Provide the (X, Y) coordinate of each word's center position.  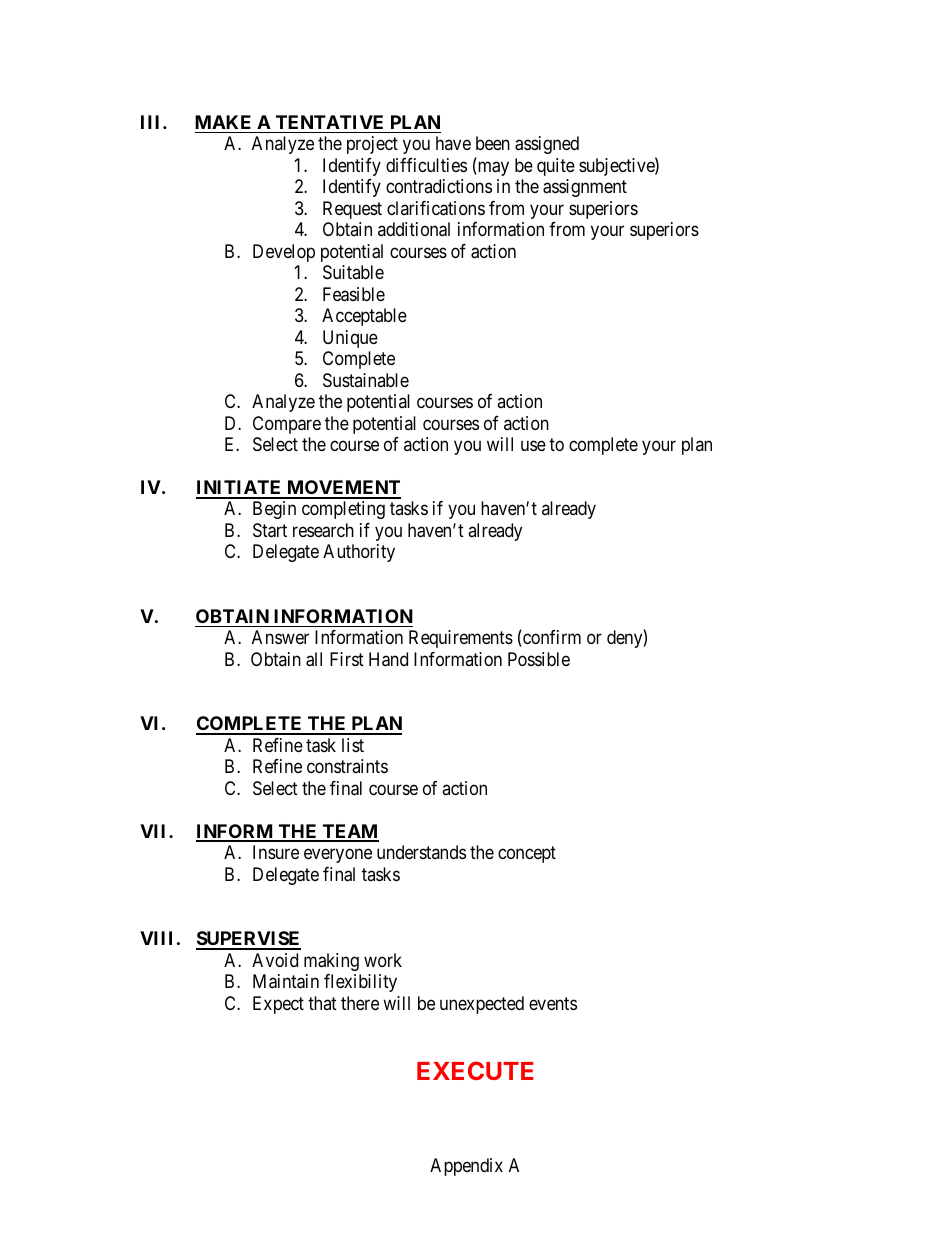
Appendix (466, 1167)
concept (527, 854)
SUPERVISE (248, 940)
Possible (539, 659)
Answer (280, 637)
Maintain (286, 981)
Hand (388, 659)
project (372, 145)
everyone (338, 856)
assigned (547, 145)
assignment (585, 188)
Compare (287, 425)
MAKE (223, 122)
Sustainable (366, 380)
